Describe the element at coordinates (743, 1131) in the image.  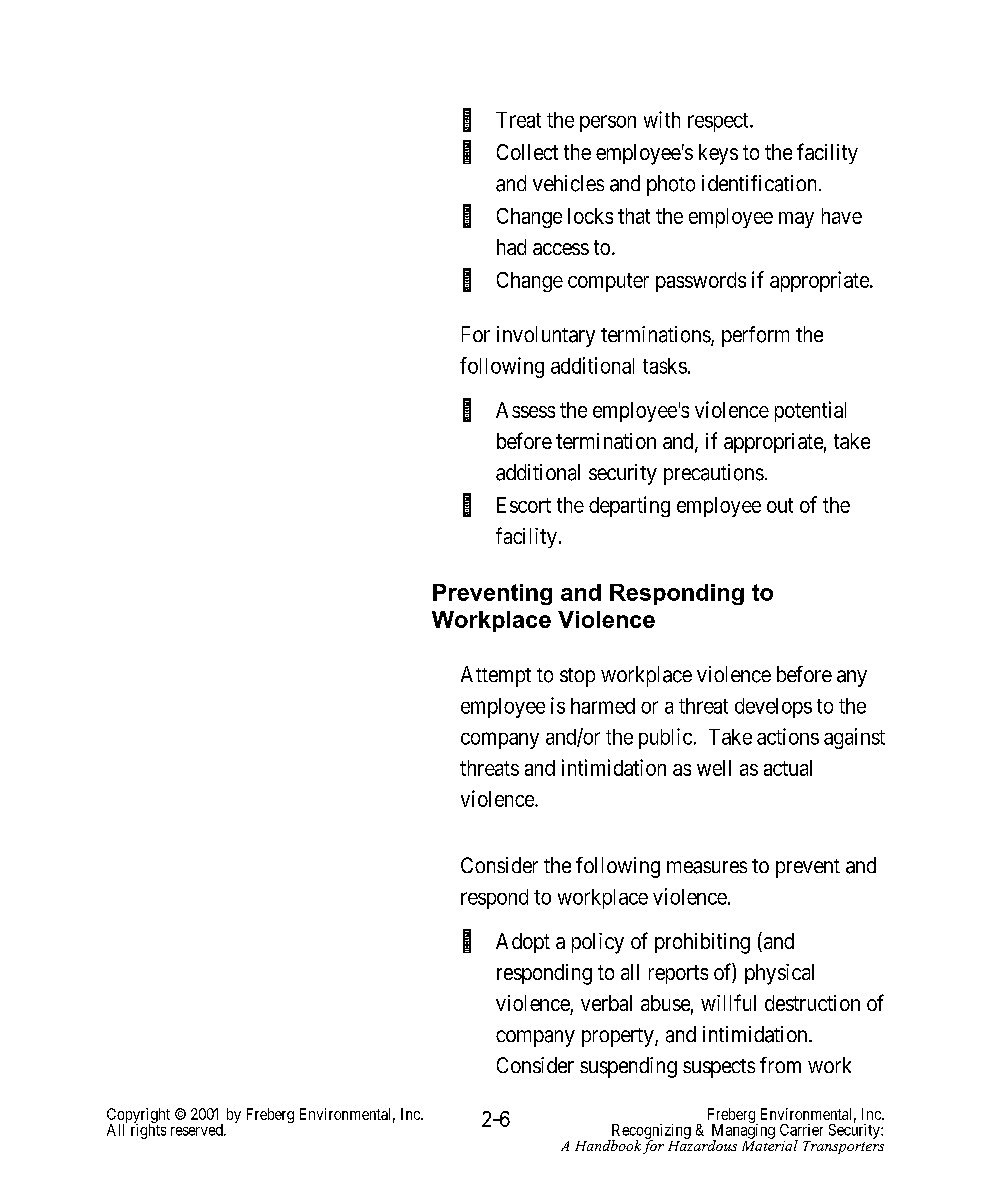
I see `Managing` at that location.
